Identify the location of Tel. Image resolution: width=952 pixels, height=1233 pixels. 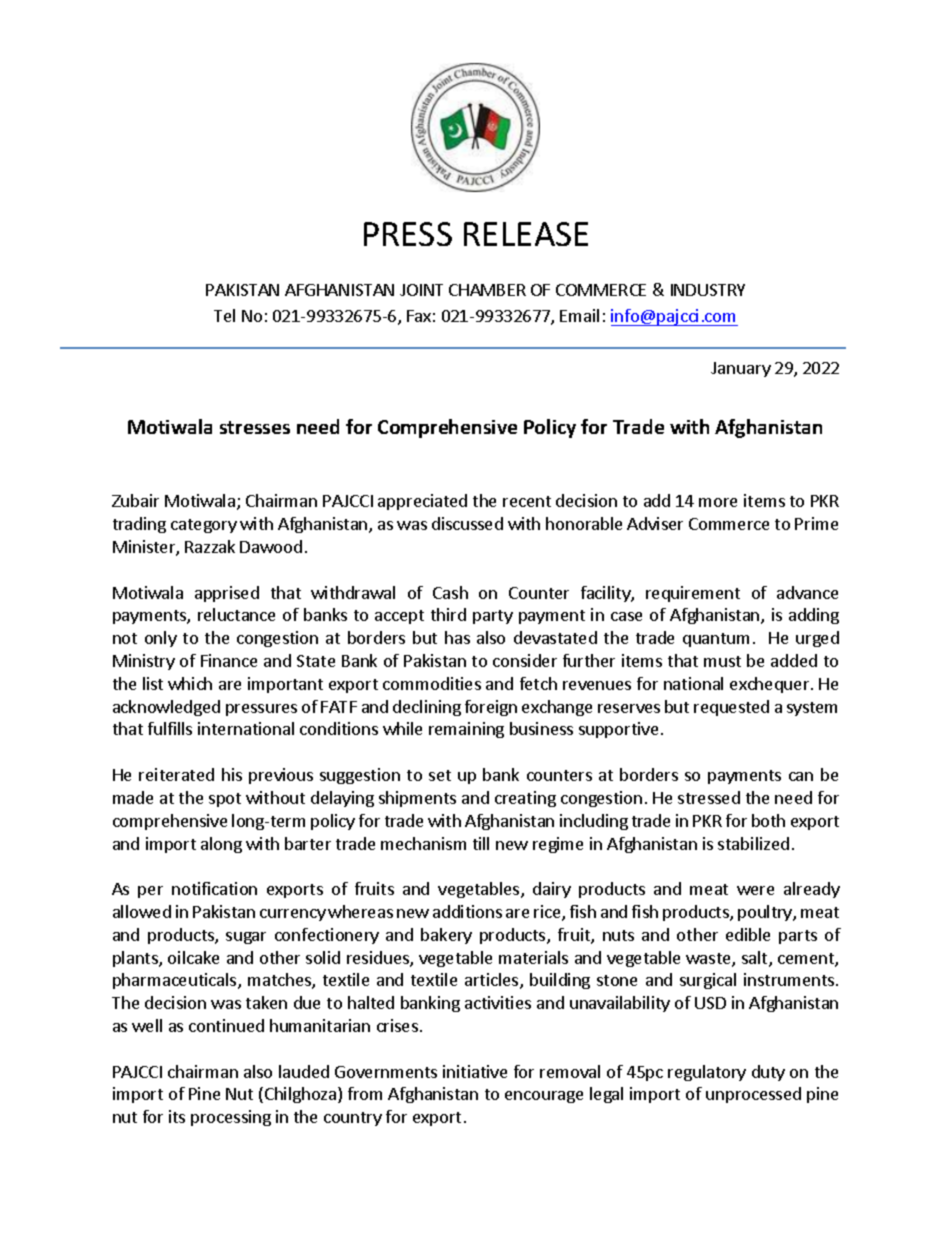
(224, 315).
